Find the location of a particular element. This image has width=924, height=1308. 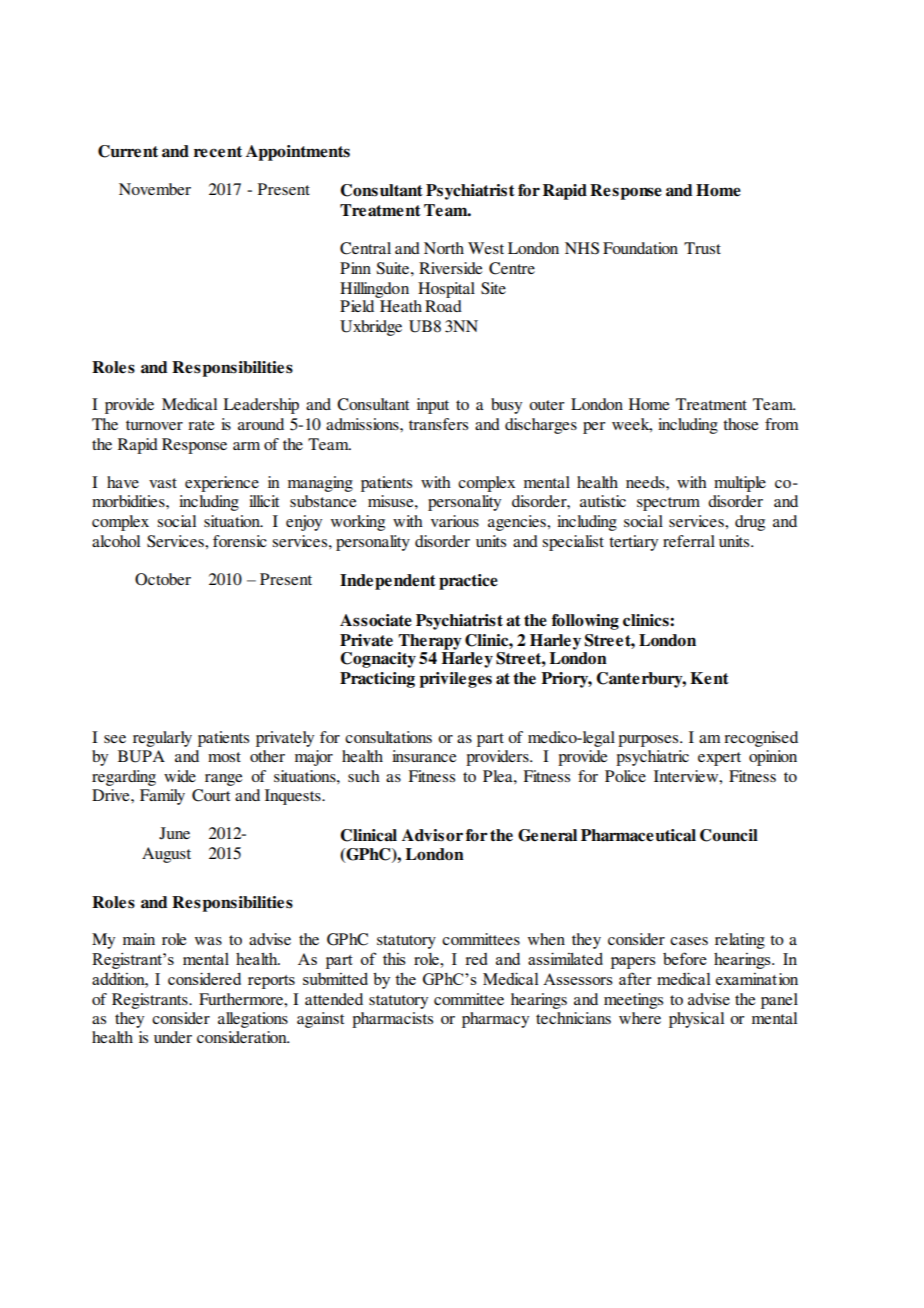

regularly is located at coordinates (162, 739).
